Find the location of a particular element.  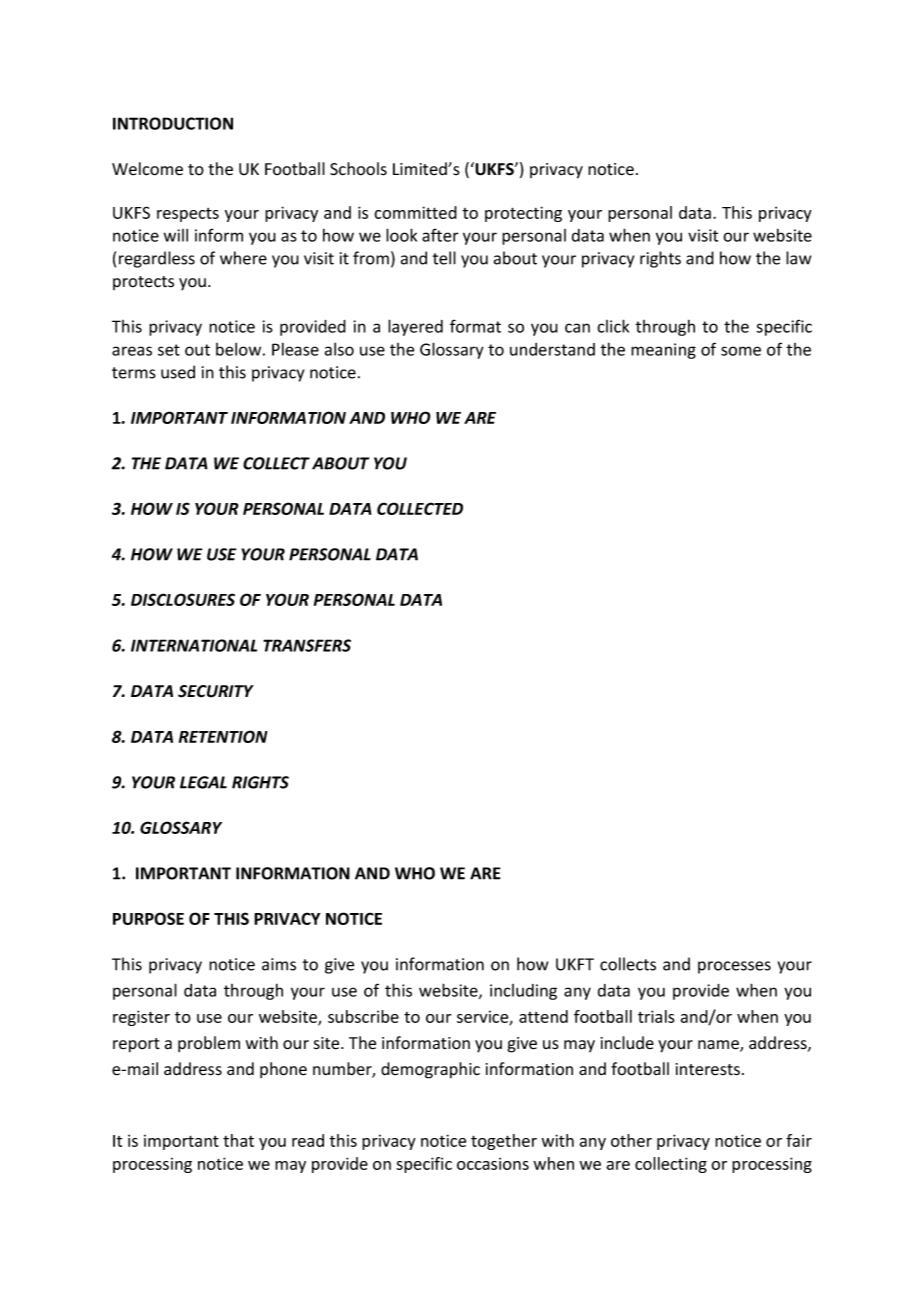

committed is located at coordinates (415, 212).
